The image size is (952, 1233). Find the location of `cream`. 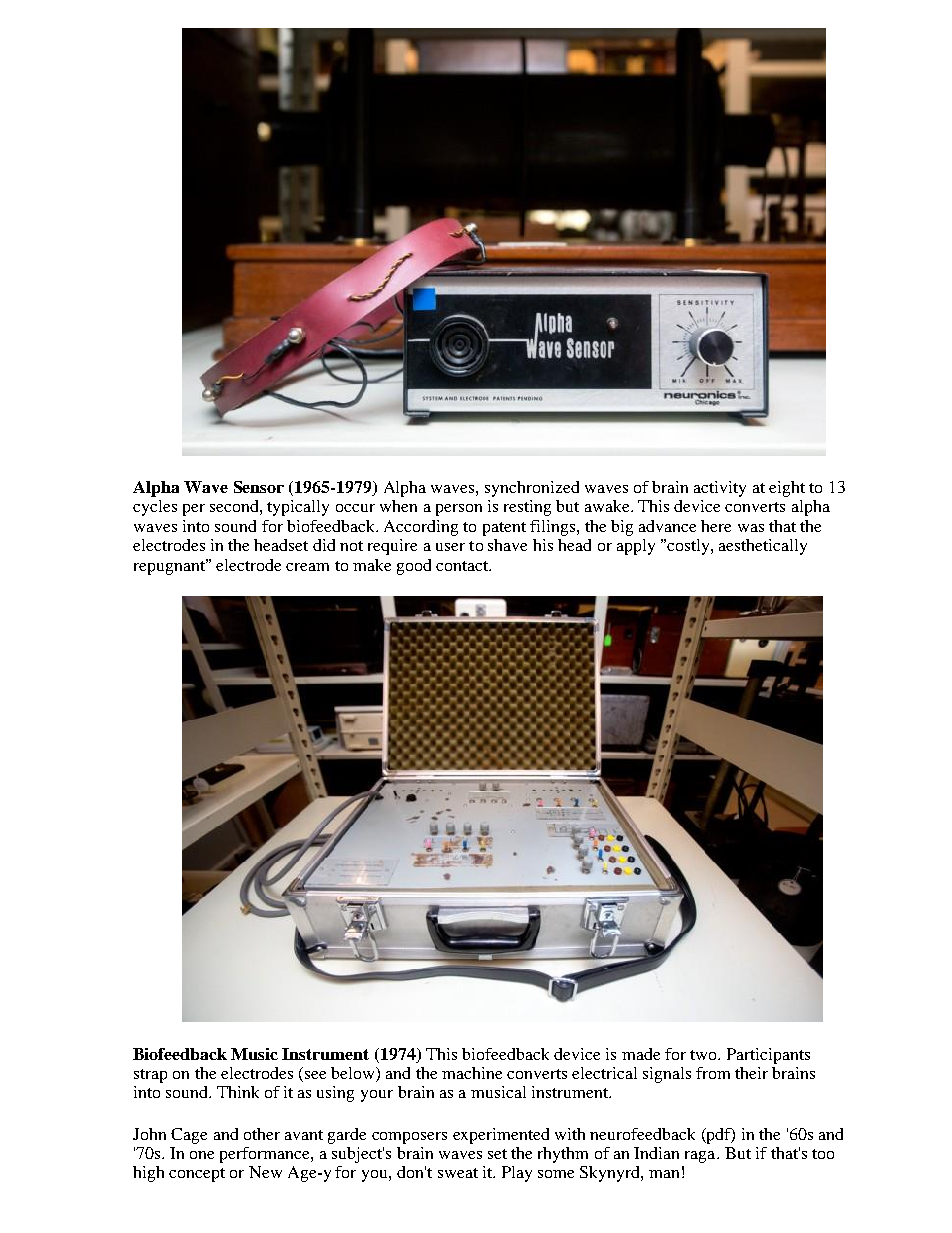

cream is located at coordinates (307, 567).
